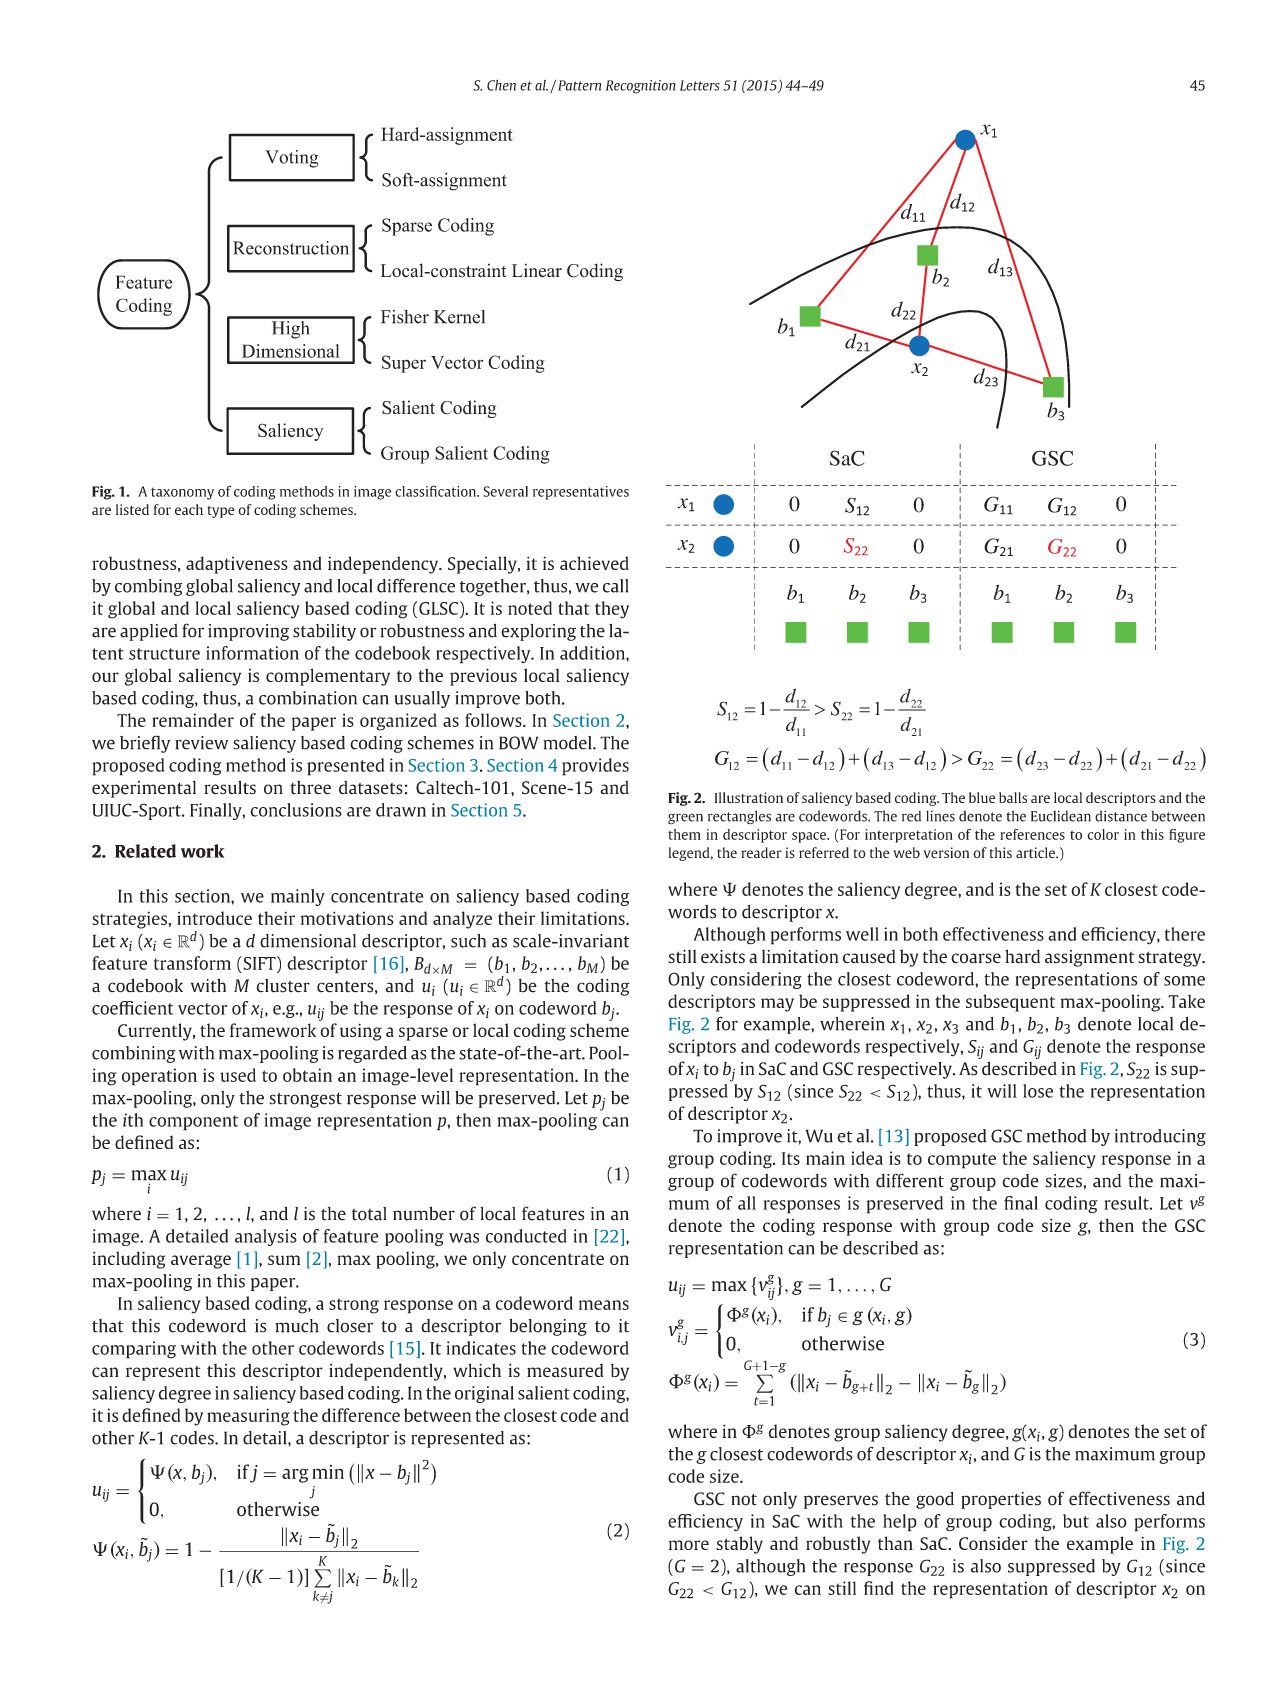  What do you see at coordinates (291, 159) in the screenshot?
I see `Voting` at bounding box center [291, 159].
